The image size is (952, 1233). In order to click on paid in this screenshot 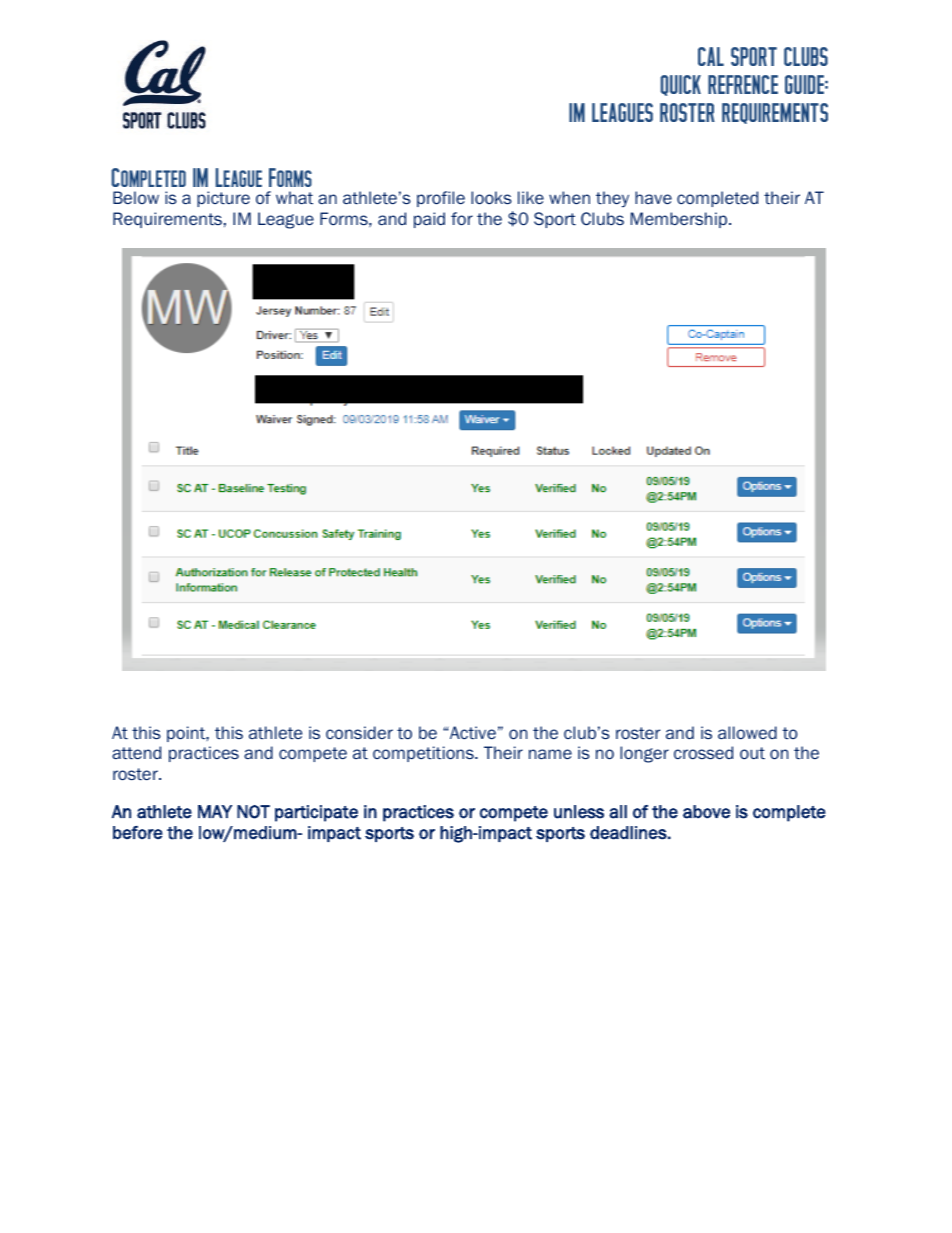, I will do `click(429, 220)`.
